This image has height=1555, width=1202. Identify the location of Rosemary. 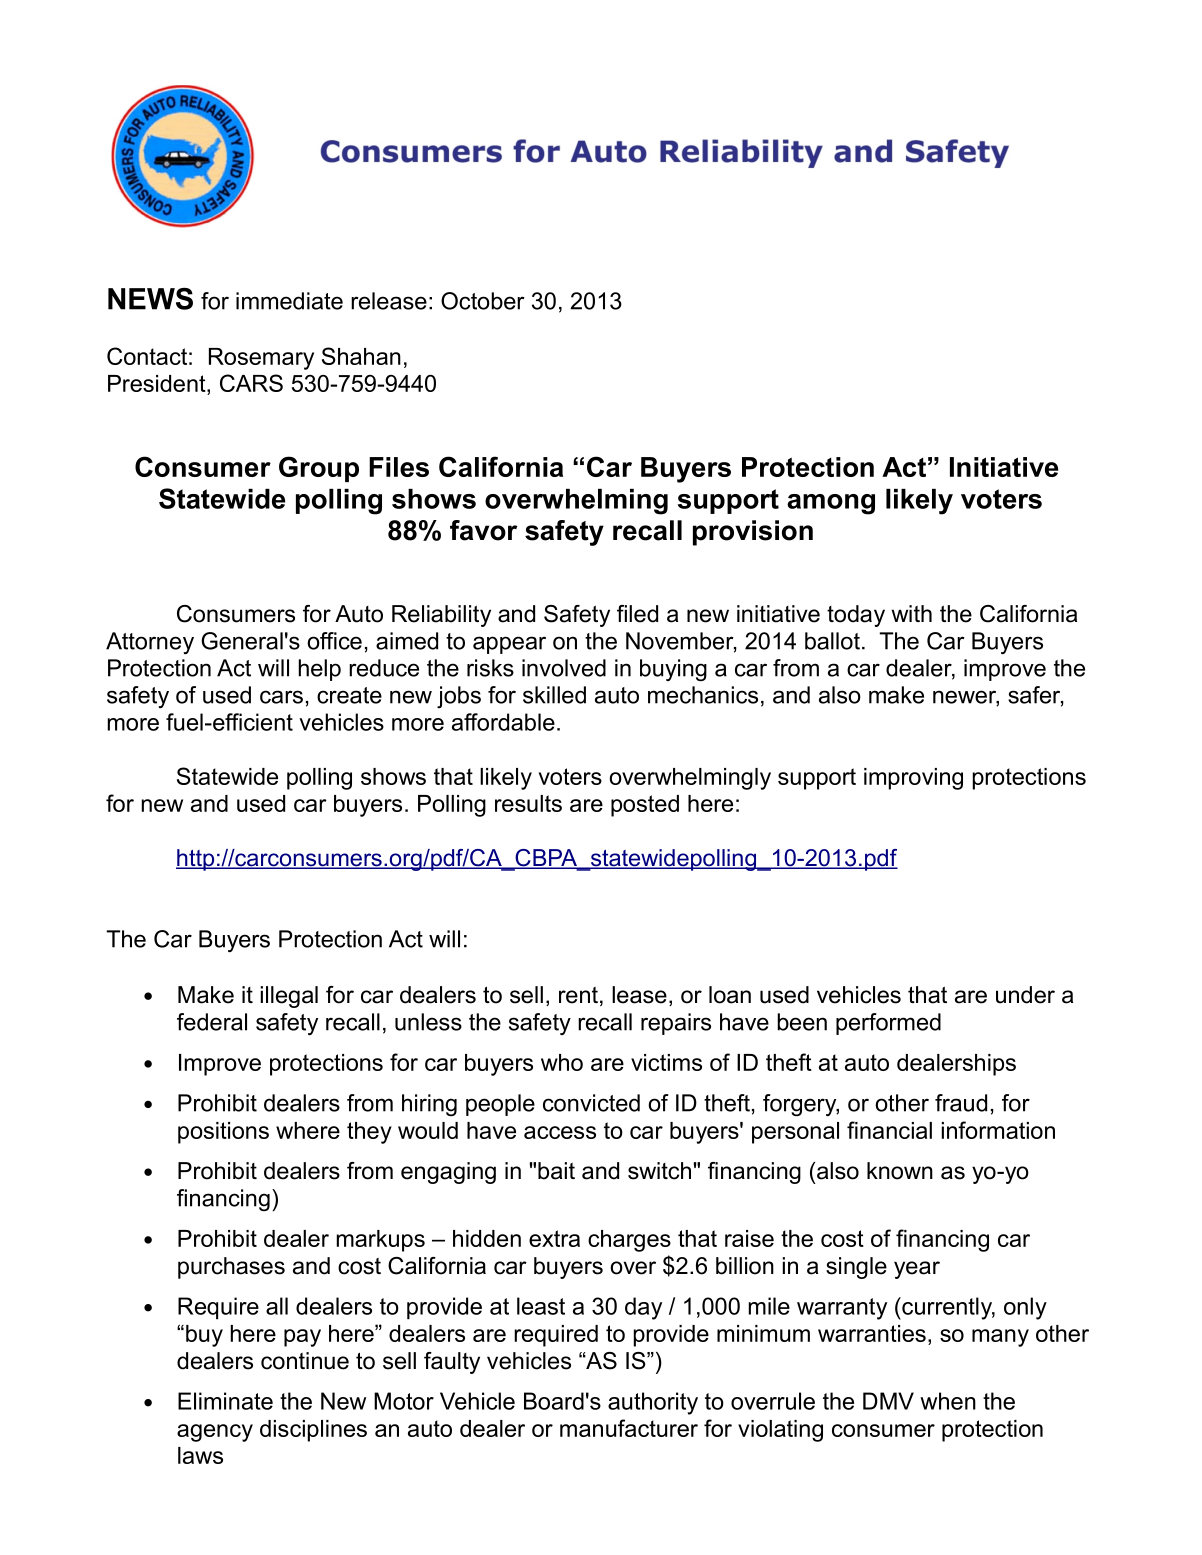
(261, 359).
